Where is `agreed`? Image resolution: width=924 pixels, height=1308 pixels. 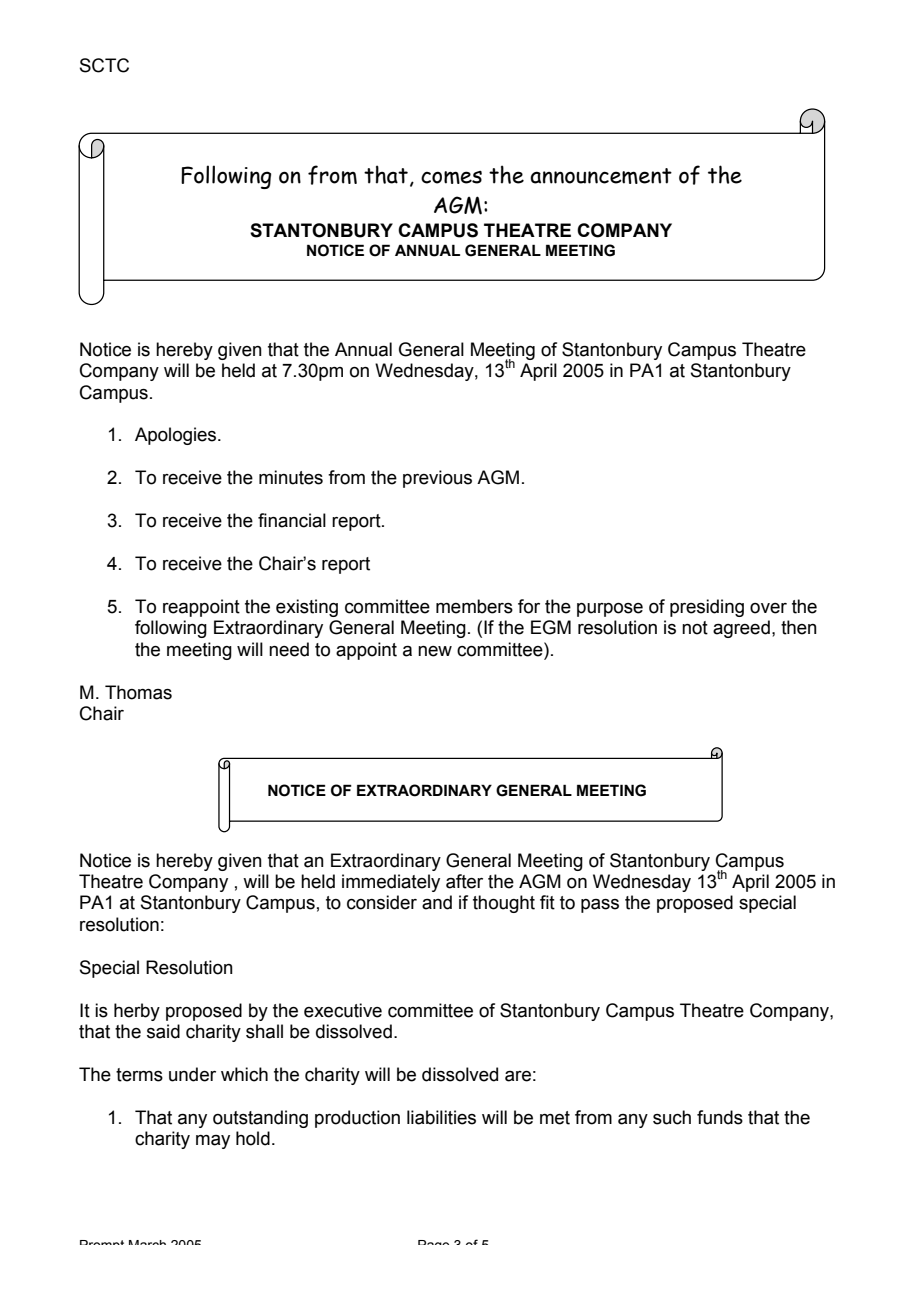
agreed is located at coordinates (741, 629).
